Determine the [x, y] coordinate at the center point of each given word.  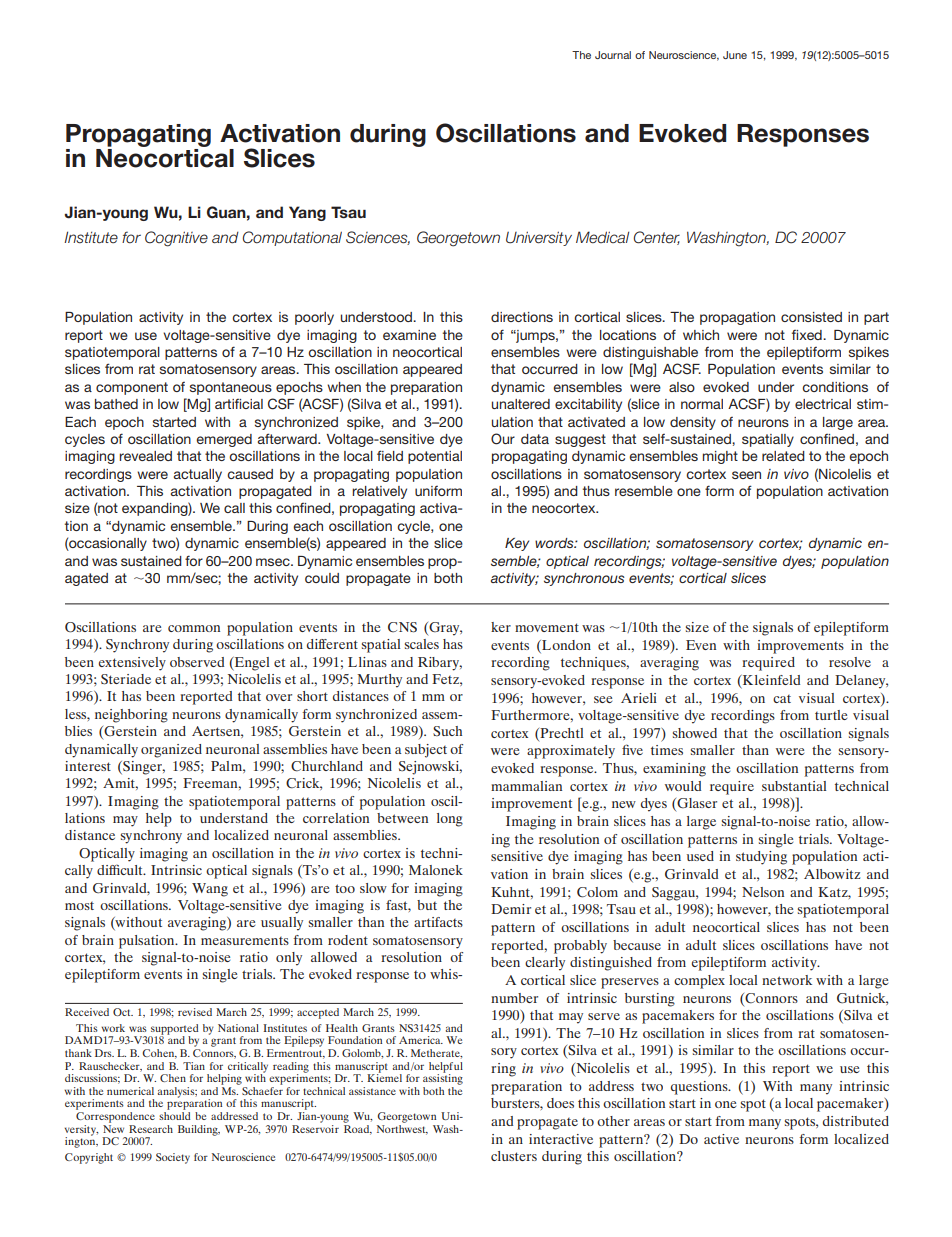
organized [171, 751]
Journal [613, 55]
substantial [794, 786]
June [735, 55]
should [174, 1116]
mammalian [526, 786]
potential [435, 457]
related [783, 456]
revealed [145, 456]
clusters [514, 1156]
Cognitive [176, 239]
